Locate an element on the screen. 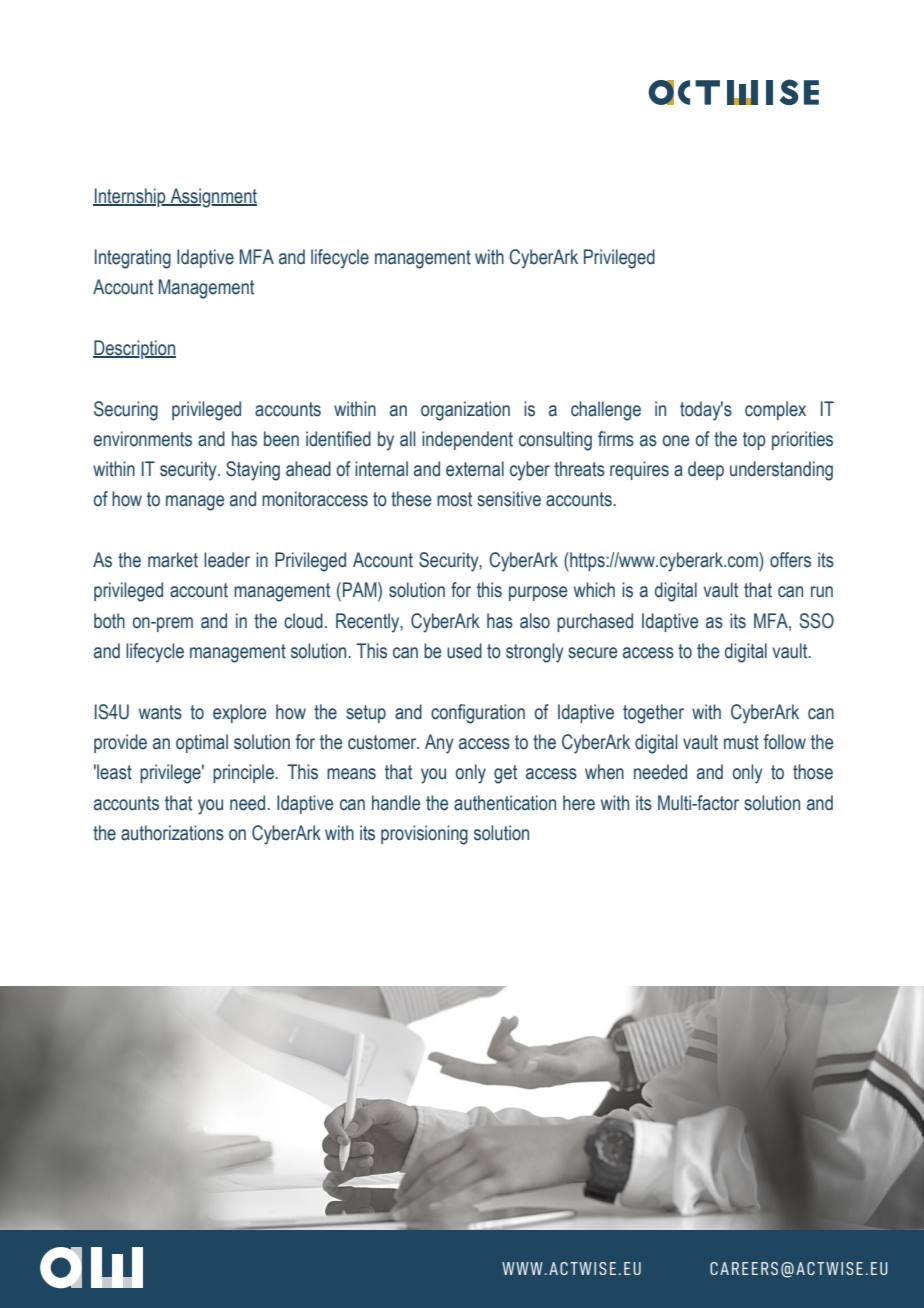  complex is located at coordinates (775, 410).
